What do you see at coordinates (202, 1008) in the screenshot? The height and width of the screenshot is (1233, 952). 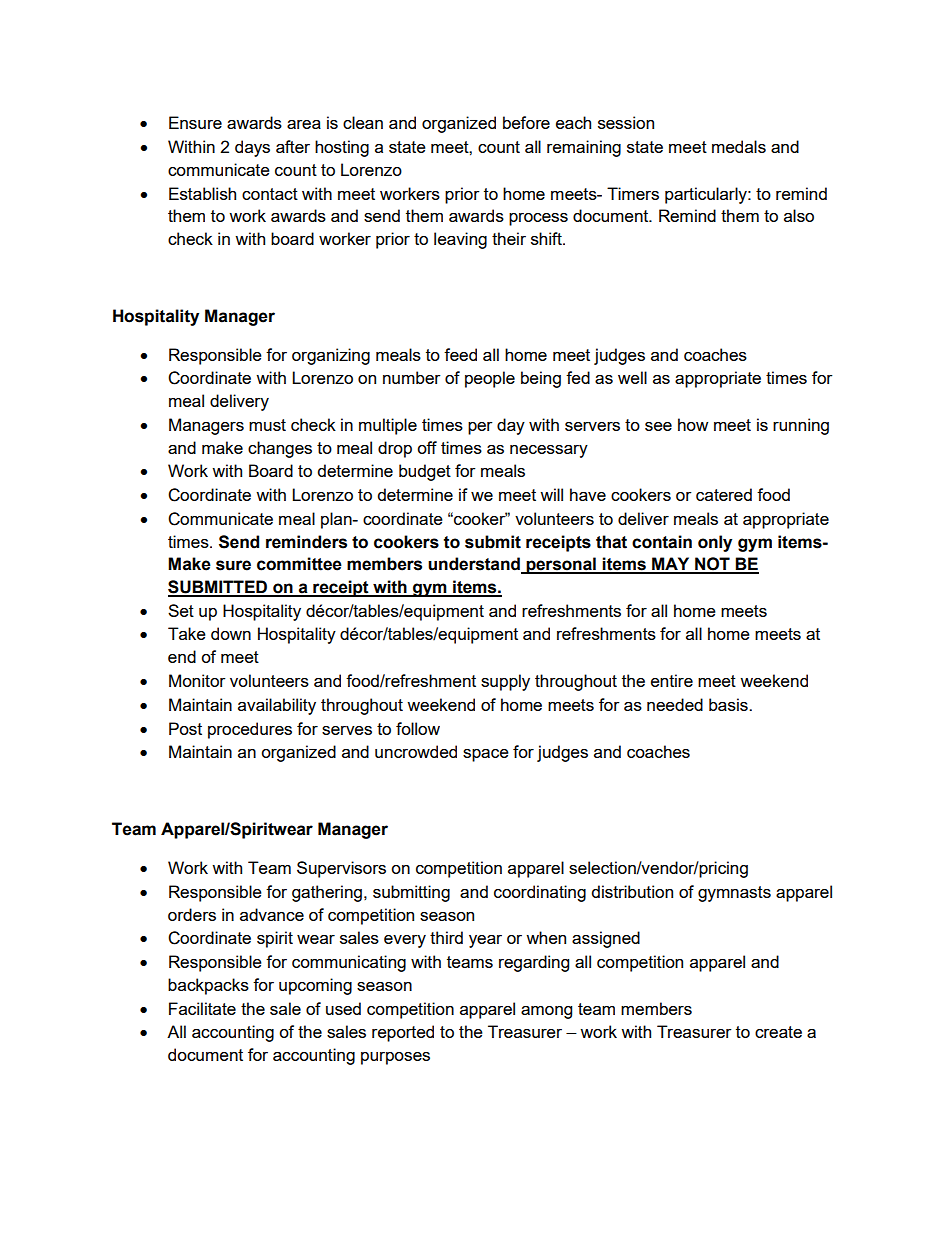 I see `Facilitate` at bounding box center [202, 1008].
